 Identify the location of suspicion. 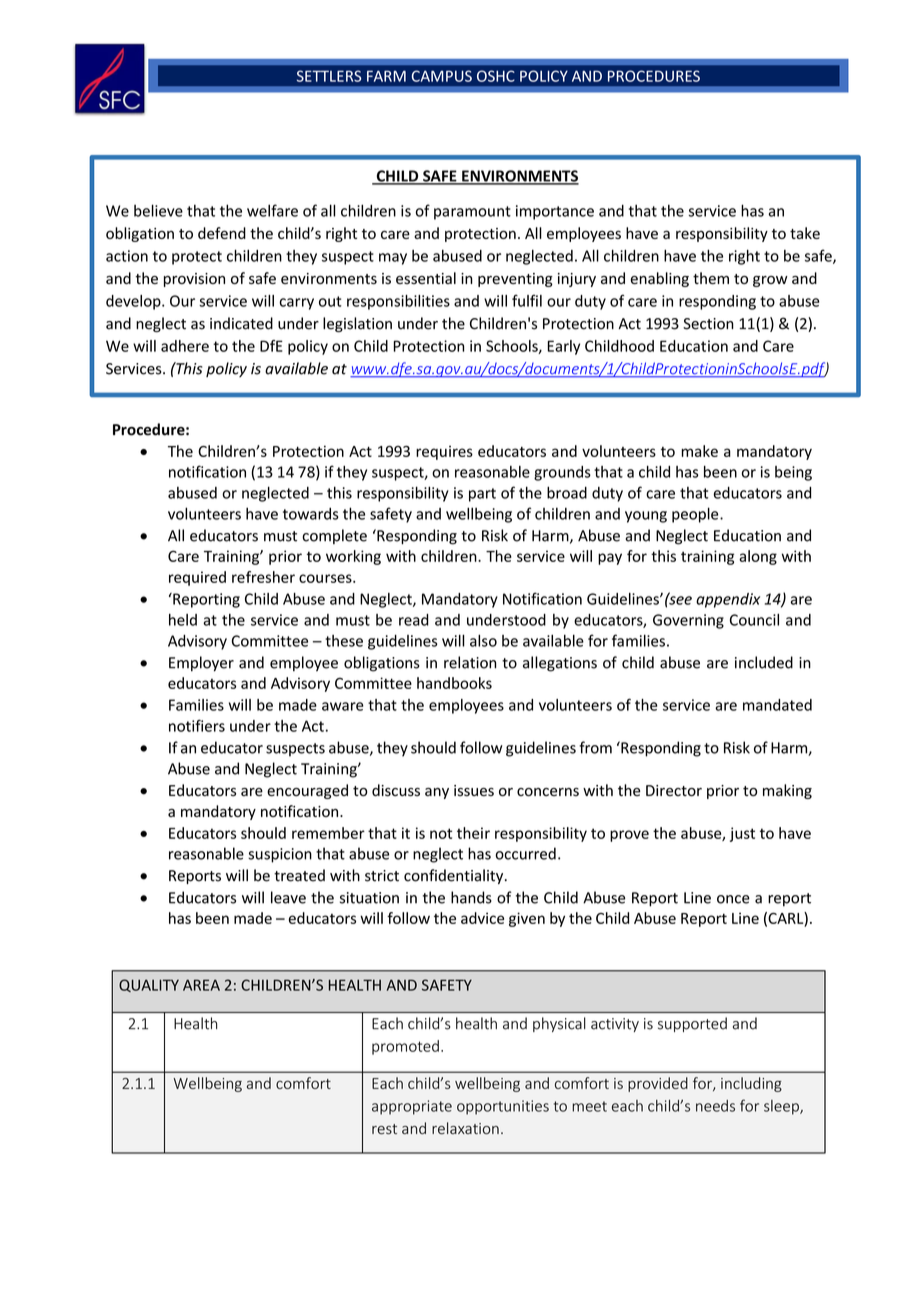
(280, 855).
